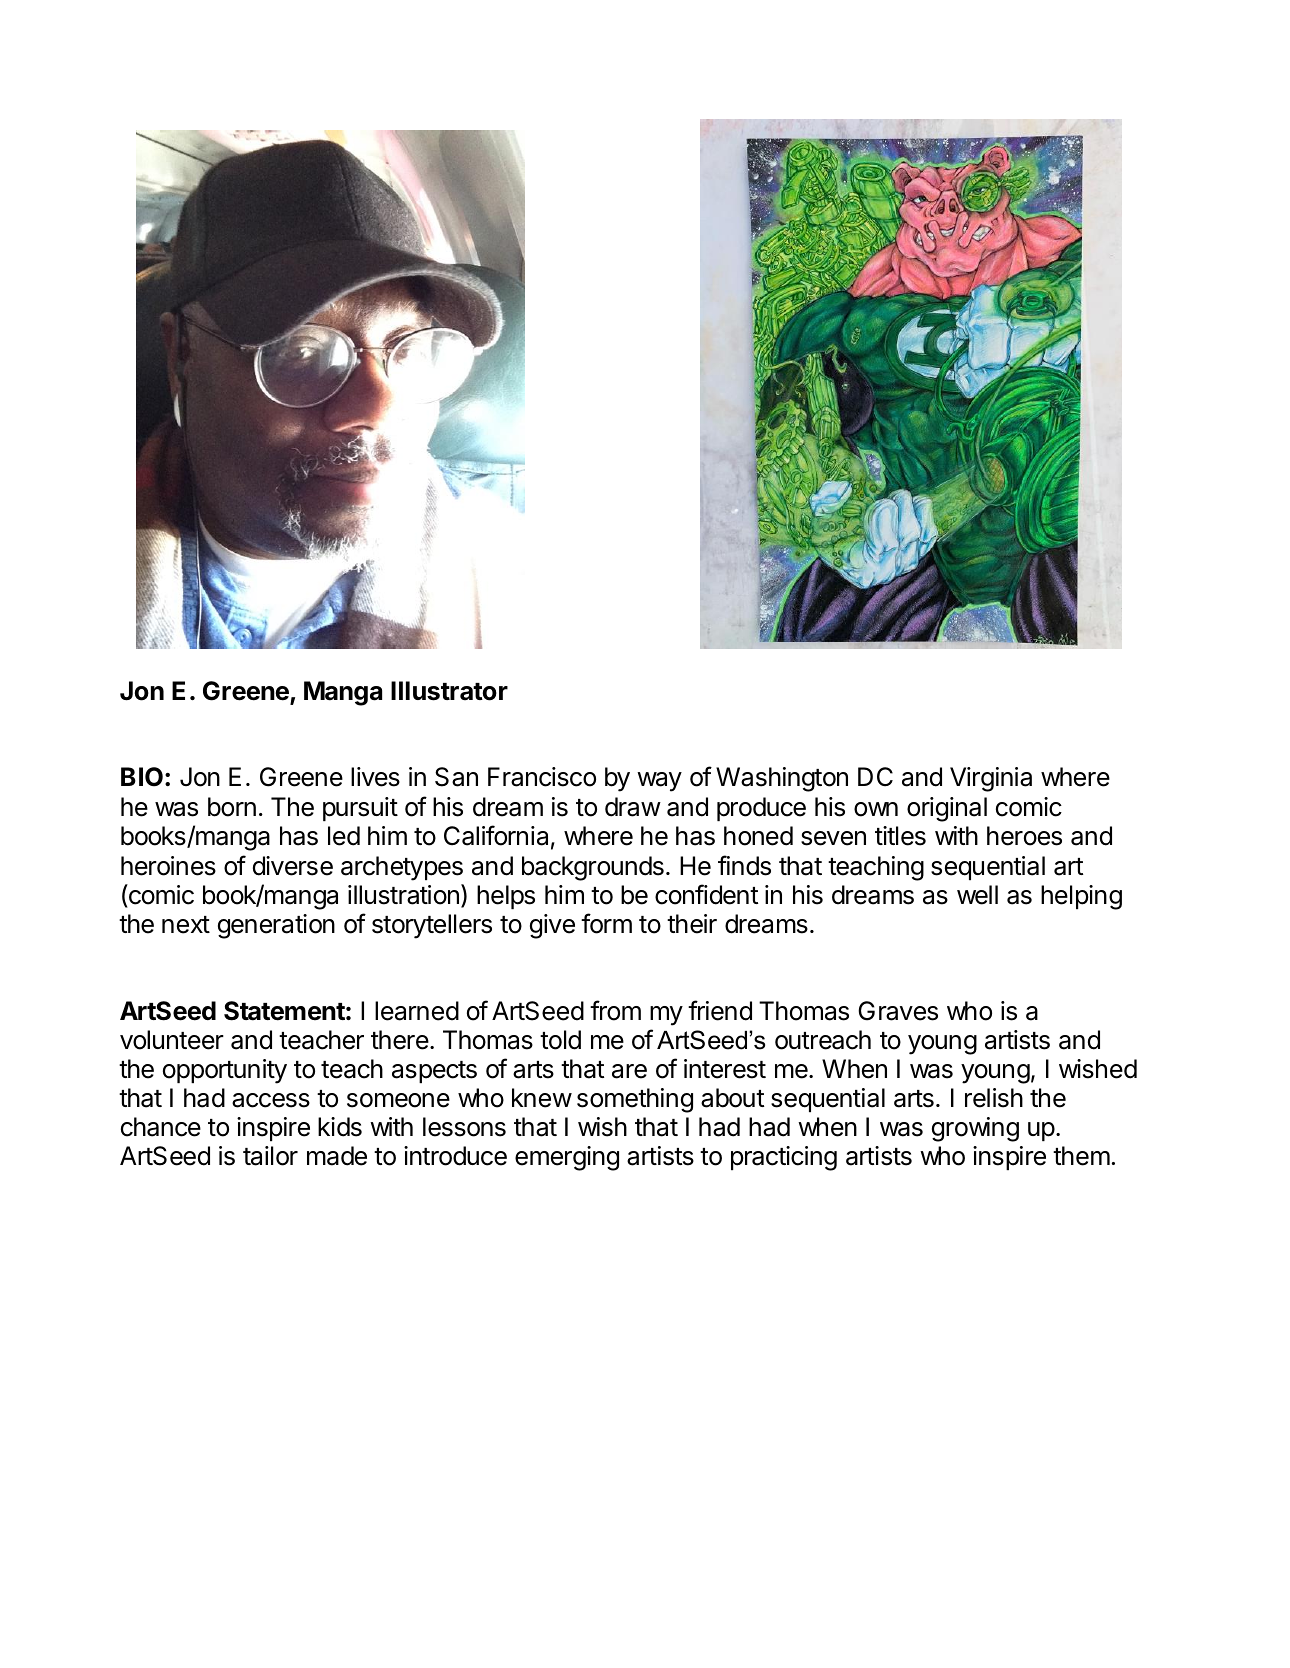  What do you see at coordinates (567, 1158) in the screenshot?
I see `emerging` at bounding box center [567, 1158].
